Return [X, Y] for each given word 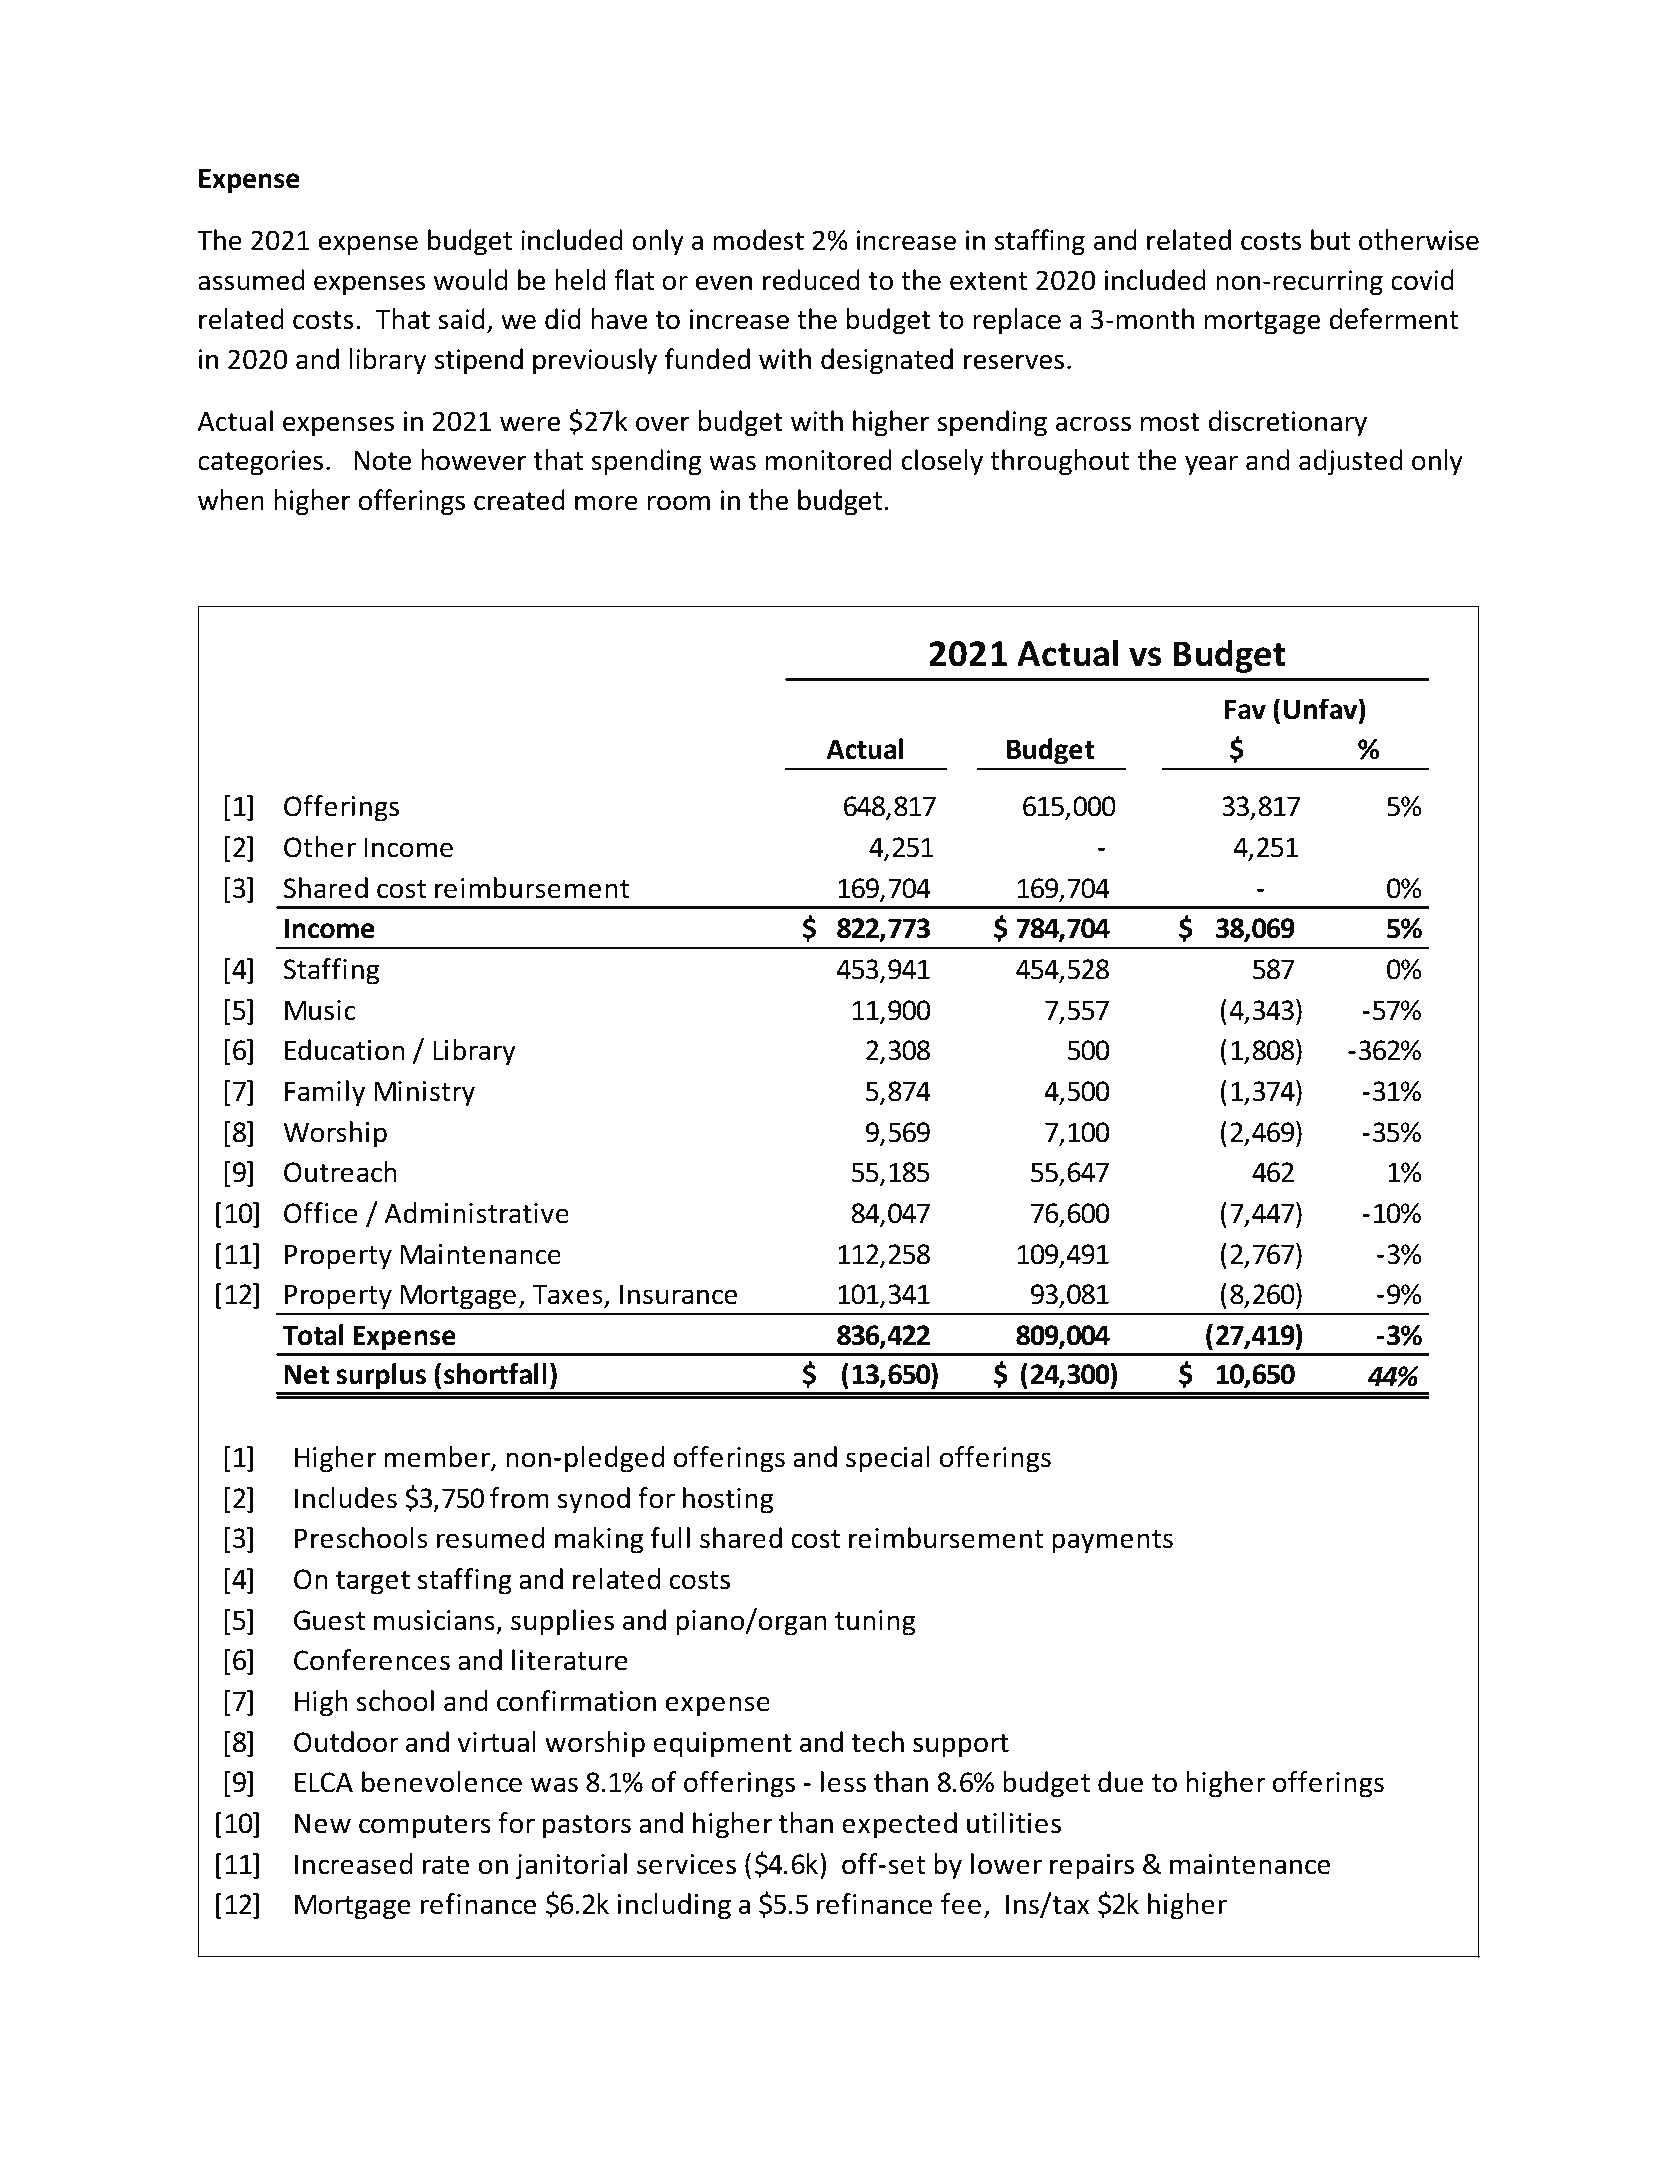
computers [425, 1827]
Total [313, 1335]
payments [1112, 1542]
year [1211, 465]
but [1330, 240]
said [461, 319]
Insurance [678, 1294]
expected [899, 1825]
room [679, 503]
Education [344, 1050]
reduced [811, 280]
